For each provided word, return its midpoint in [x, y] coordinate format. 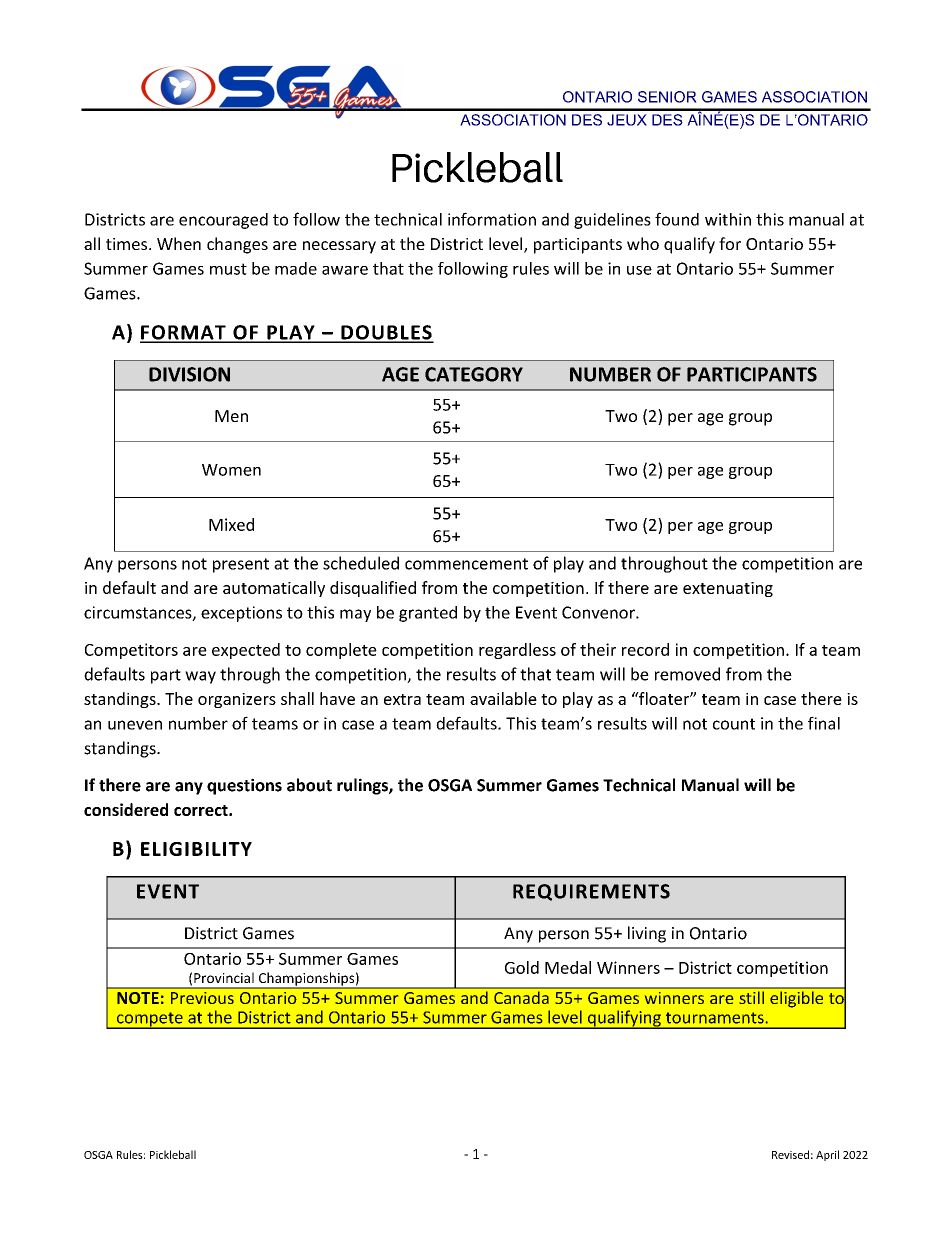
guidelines [612, 221]
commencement [466, 564]
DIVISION [189, 374]
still [751, 997]
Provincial [224, 977]
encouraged [223, 221]
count [734, 724]
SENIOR [667, 97]
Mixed [231, 524]
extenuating [728, 589]
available [503, 698]
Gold [522, 967]
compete [149, 1020]
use [639, 270]
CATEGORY [474, 374]
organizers [237, 700]
